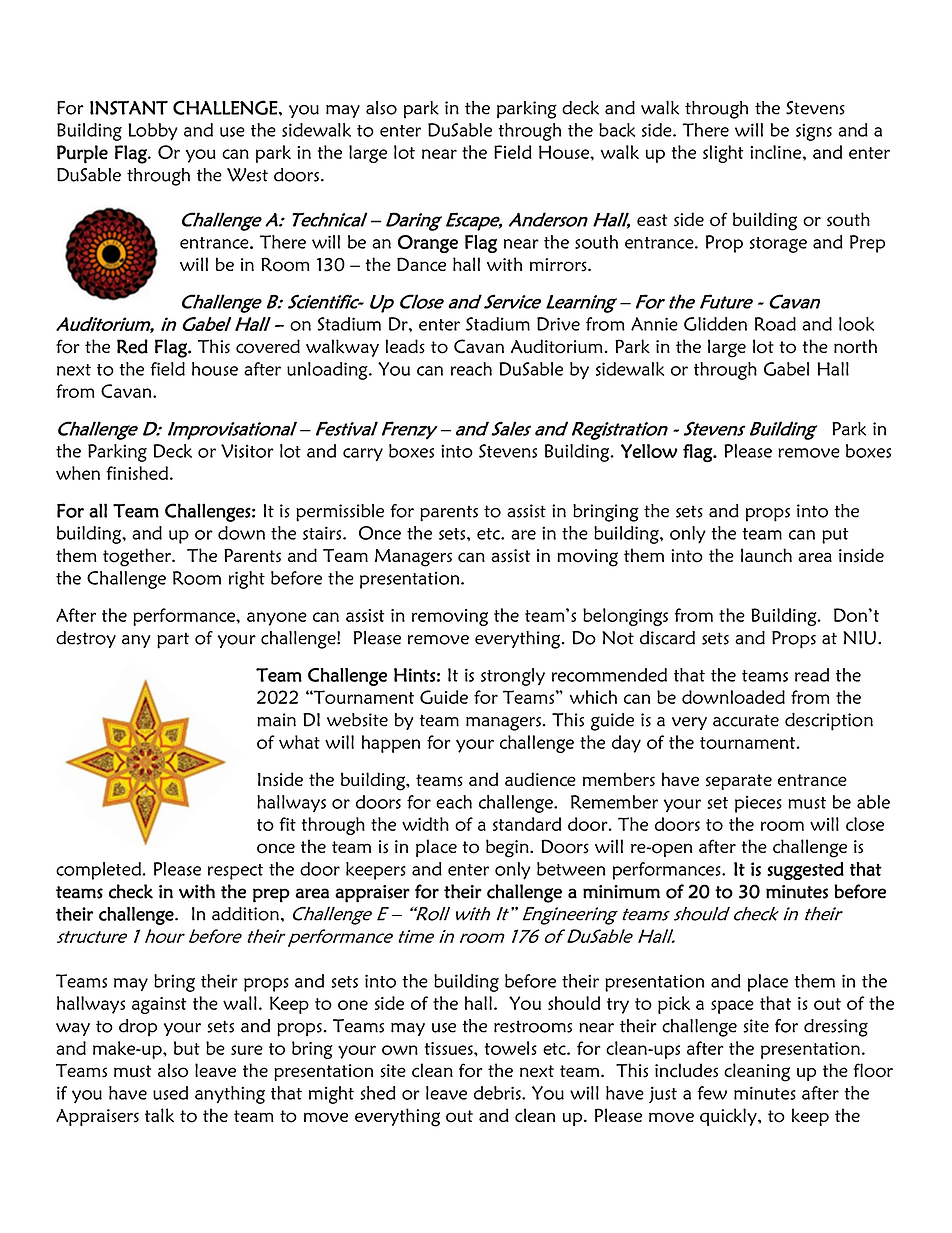  Describe the element at coordinates (766, 555) in the image. I see `launch` at that location.
